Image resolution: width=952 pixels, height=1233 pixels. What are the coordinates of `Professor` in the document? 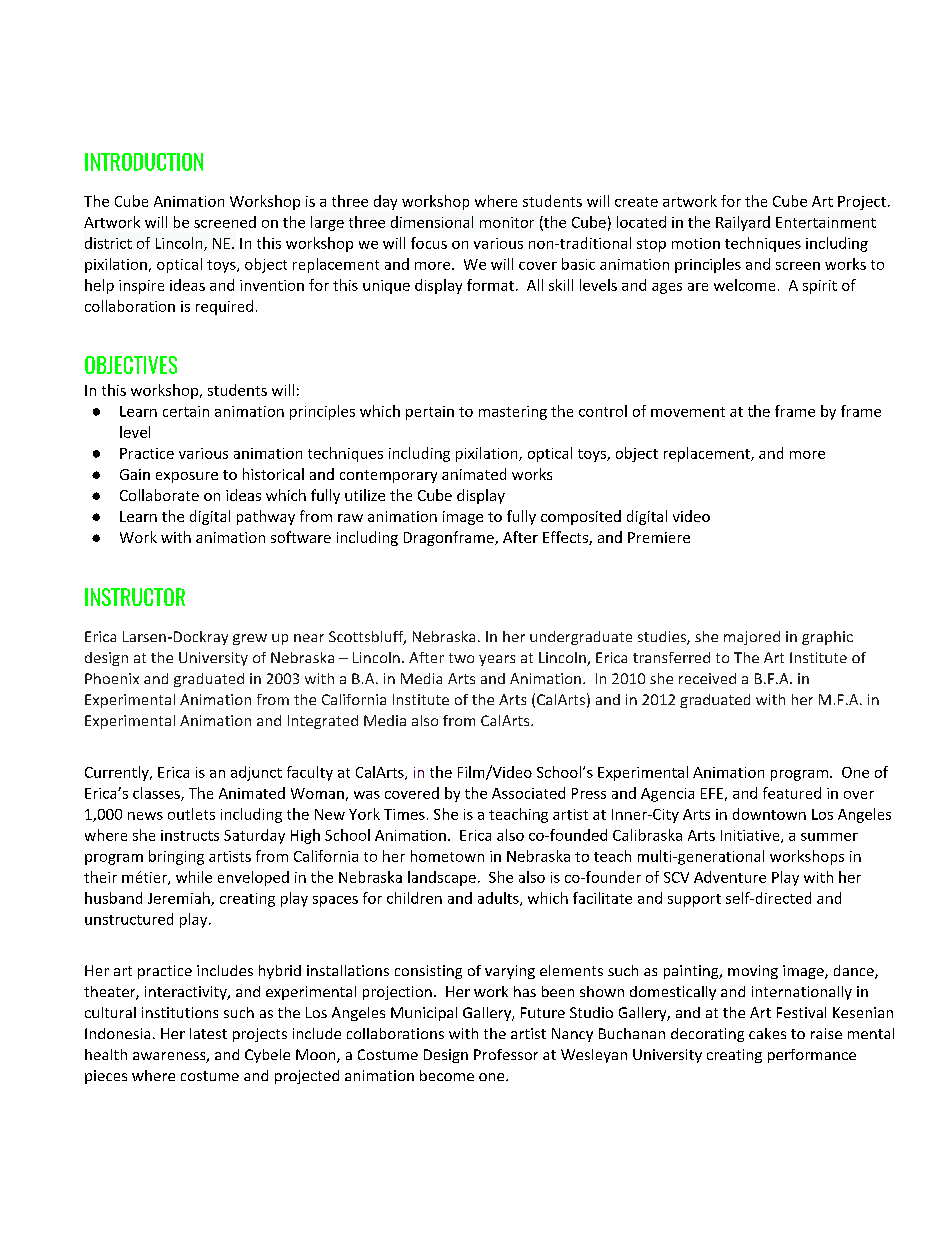 It's located at (506, 1054).
